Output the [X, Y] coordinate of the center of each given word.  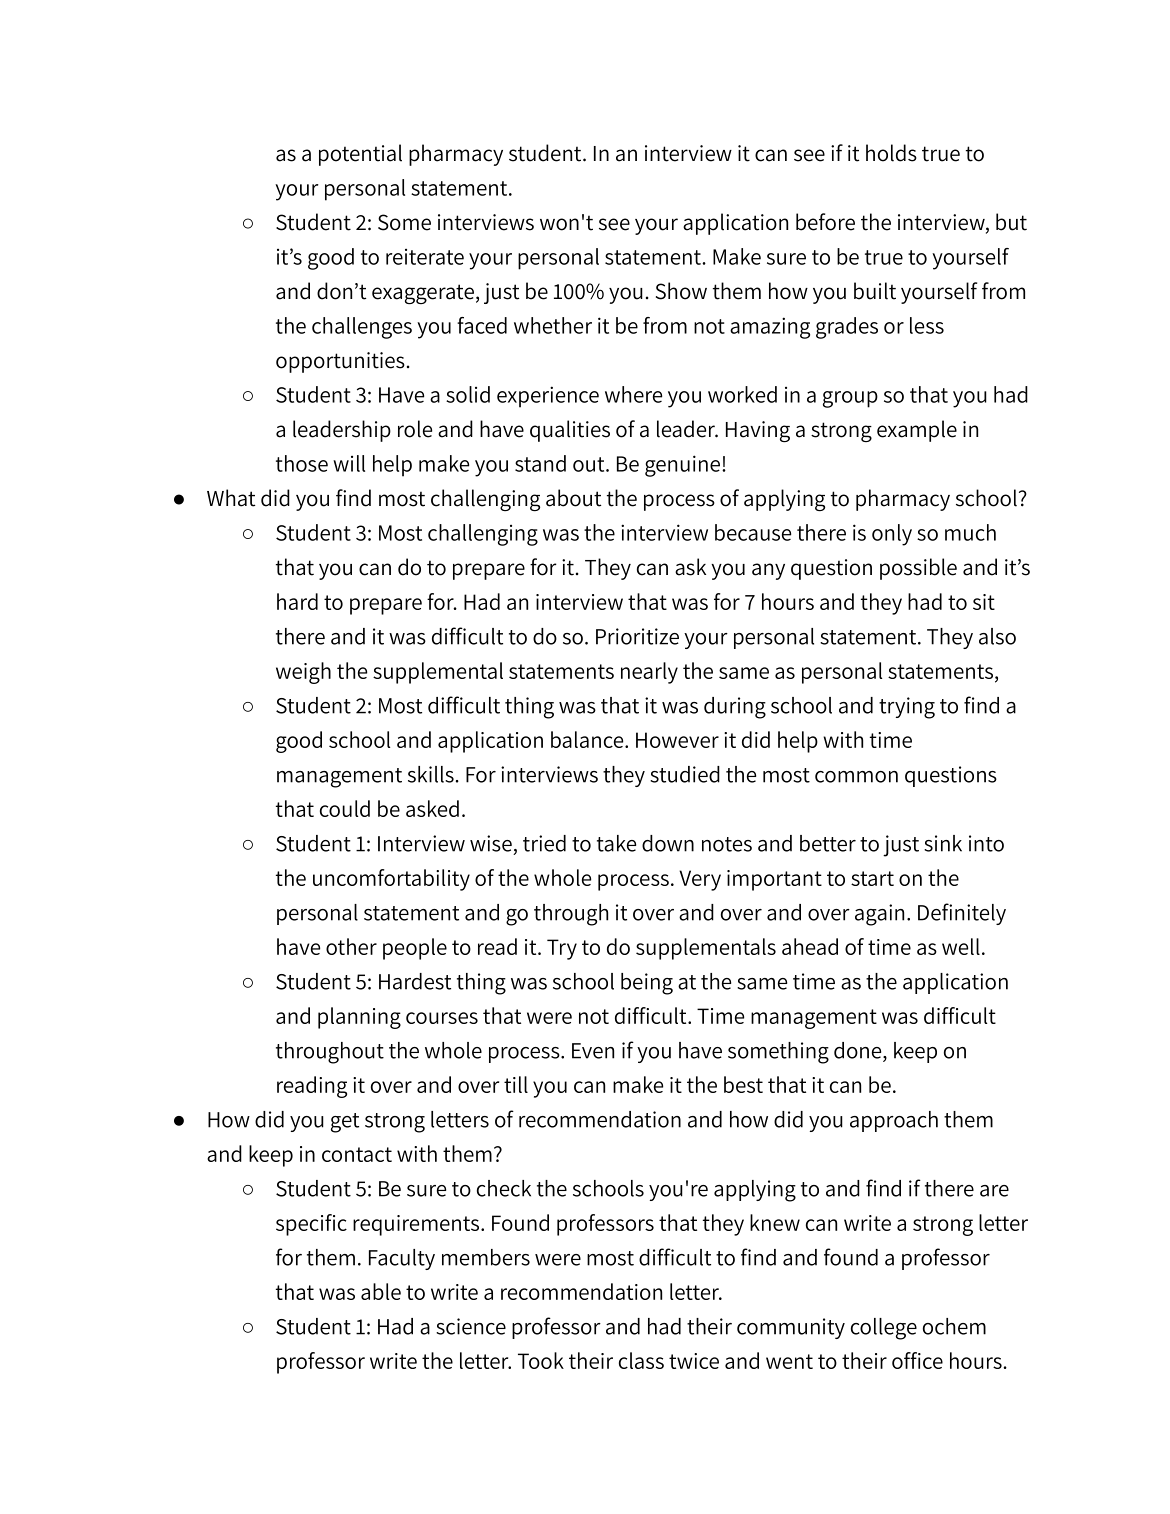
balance [588, 739]
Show [681, 291]
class [641, 1360]
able [381, 1291]
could [345, 808]
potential [360, 155]
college [884, 1329]
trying [907, 708]
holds [891, 153]
